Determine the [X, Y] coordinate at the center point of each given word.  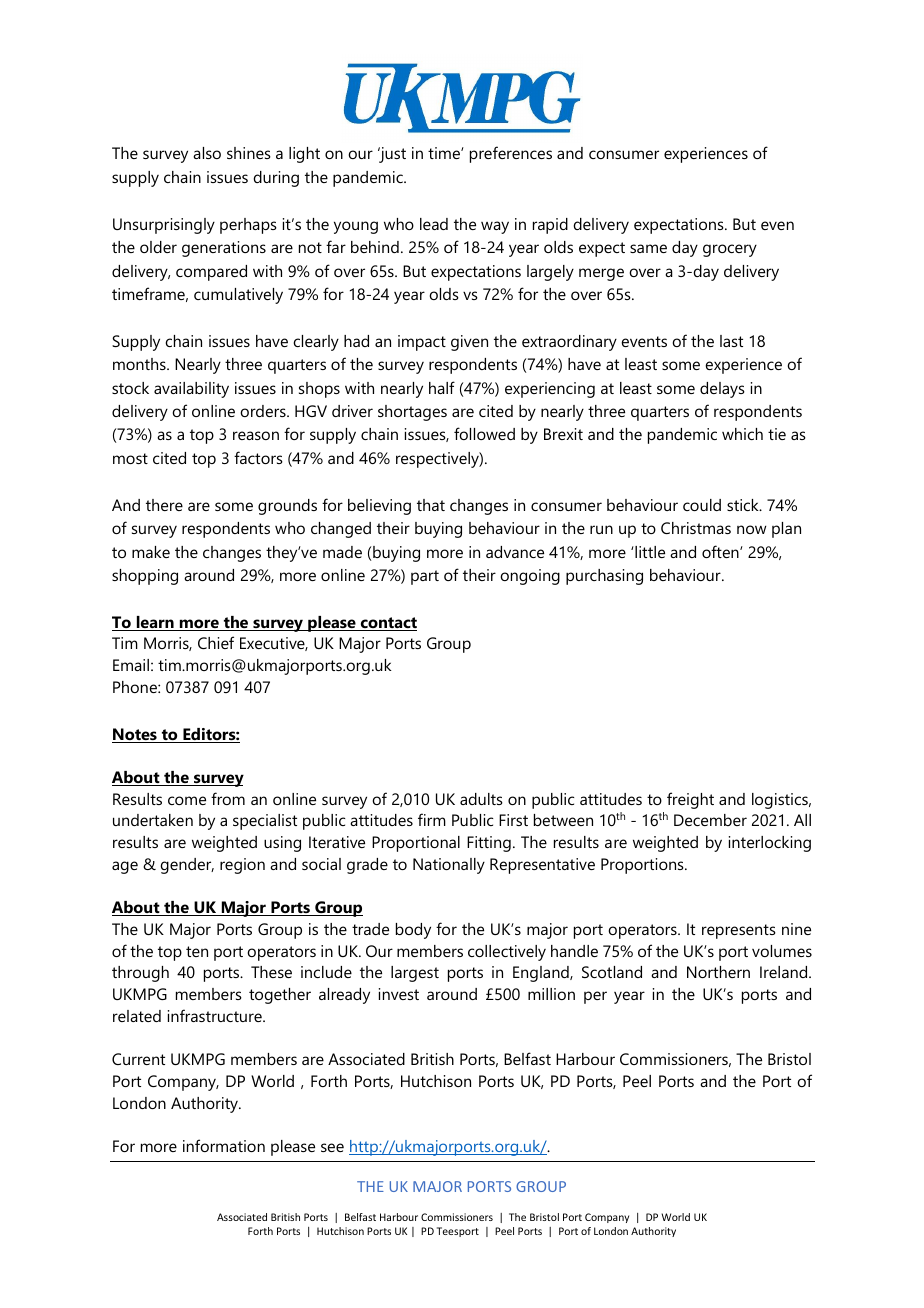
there [164, 505]
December [710, 820]
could [702, 505]
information [224, 1145]
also [207, 153]
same [648, 248]
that [431, 505]
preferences [511, 154]
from [228, 798]
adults [481, 799]
